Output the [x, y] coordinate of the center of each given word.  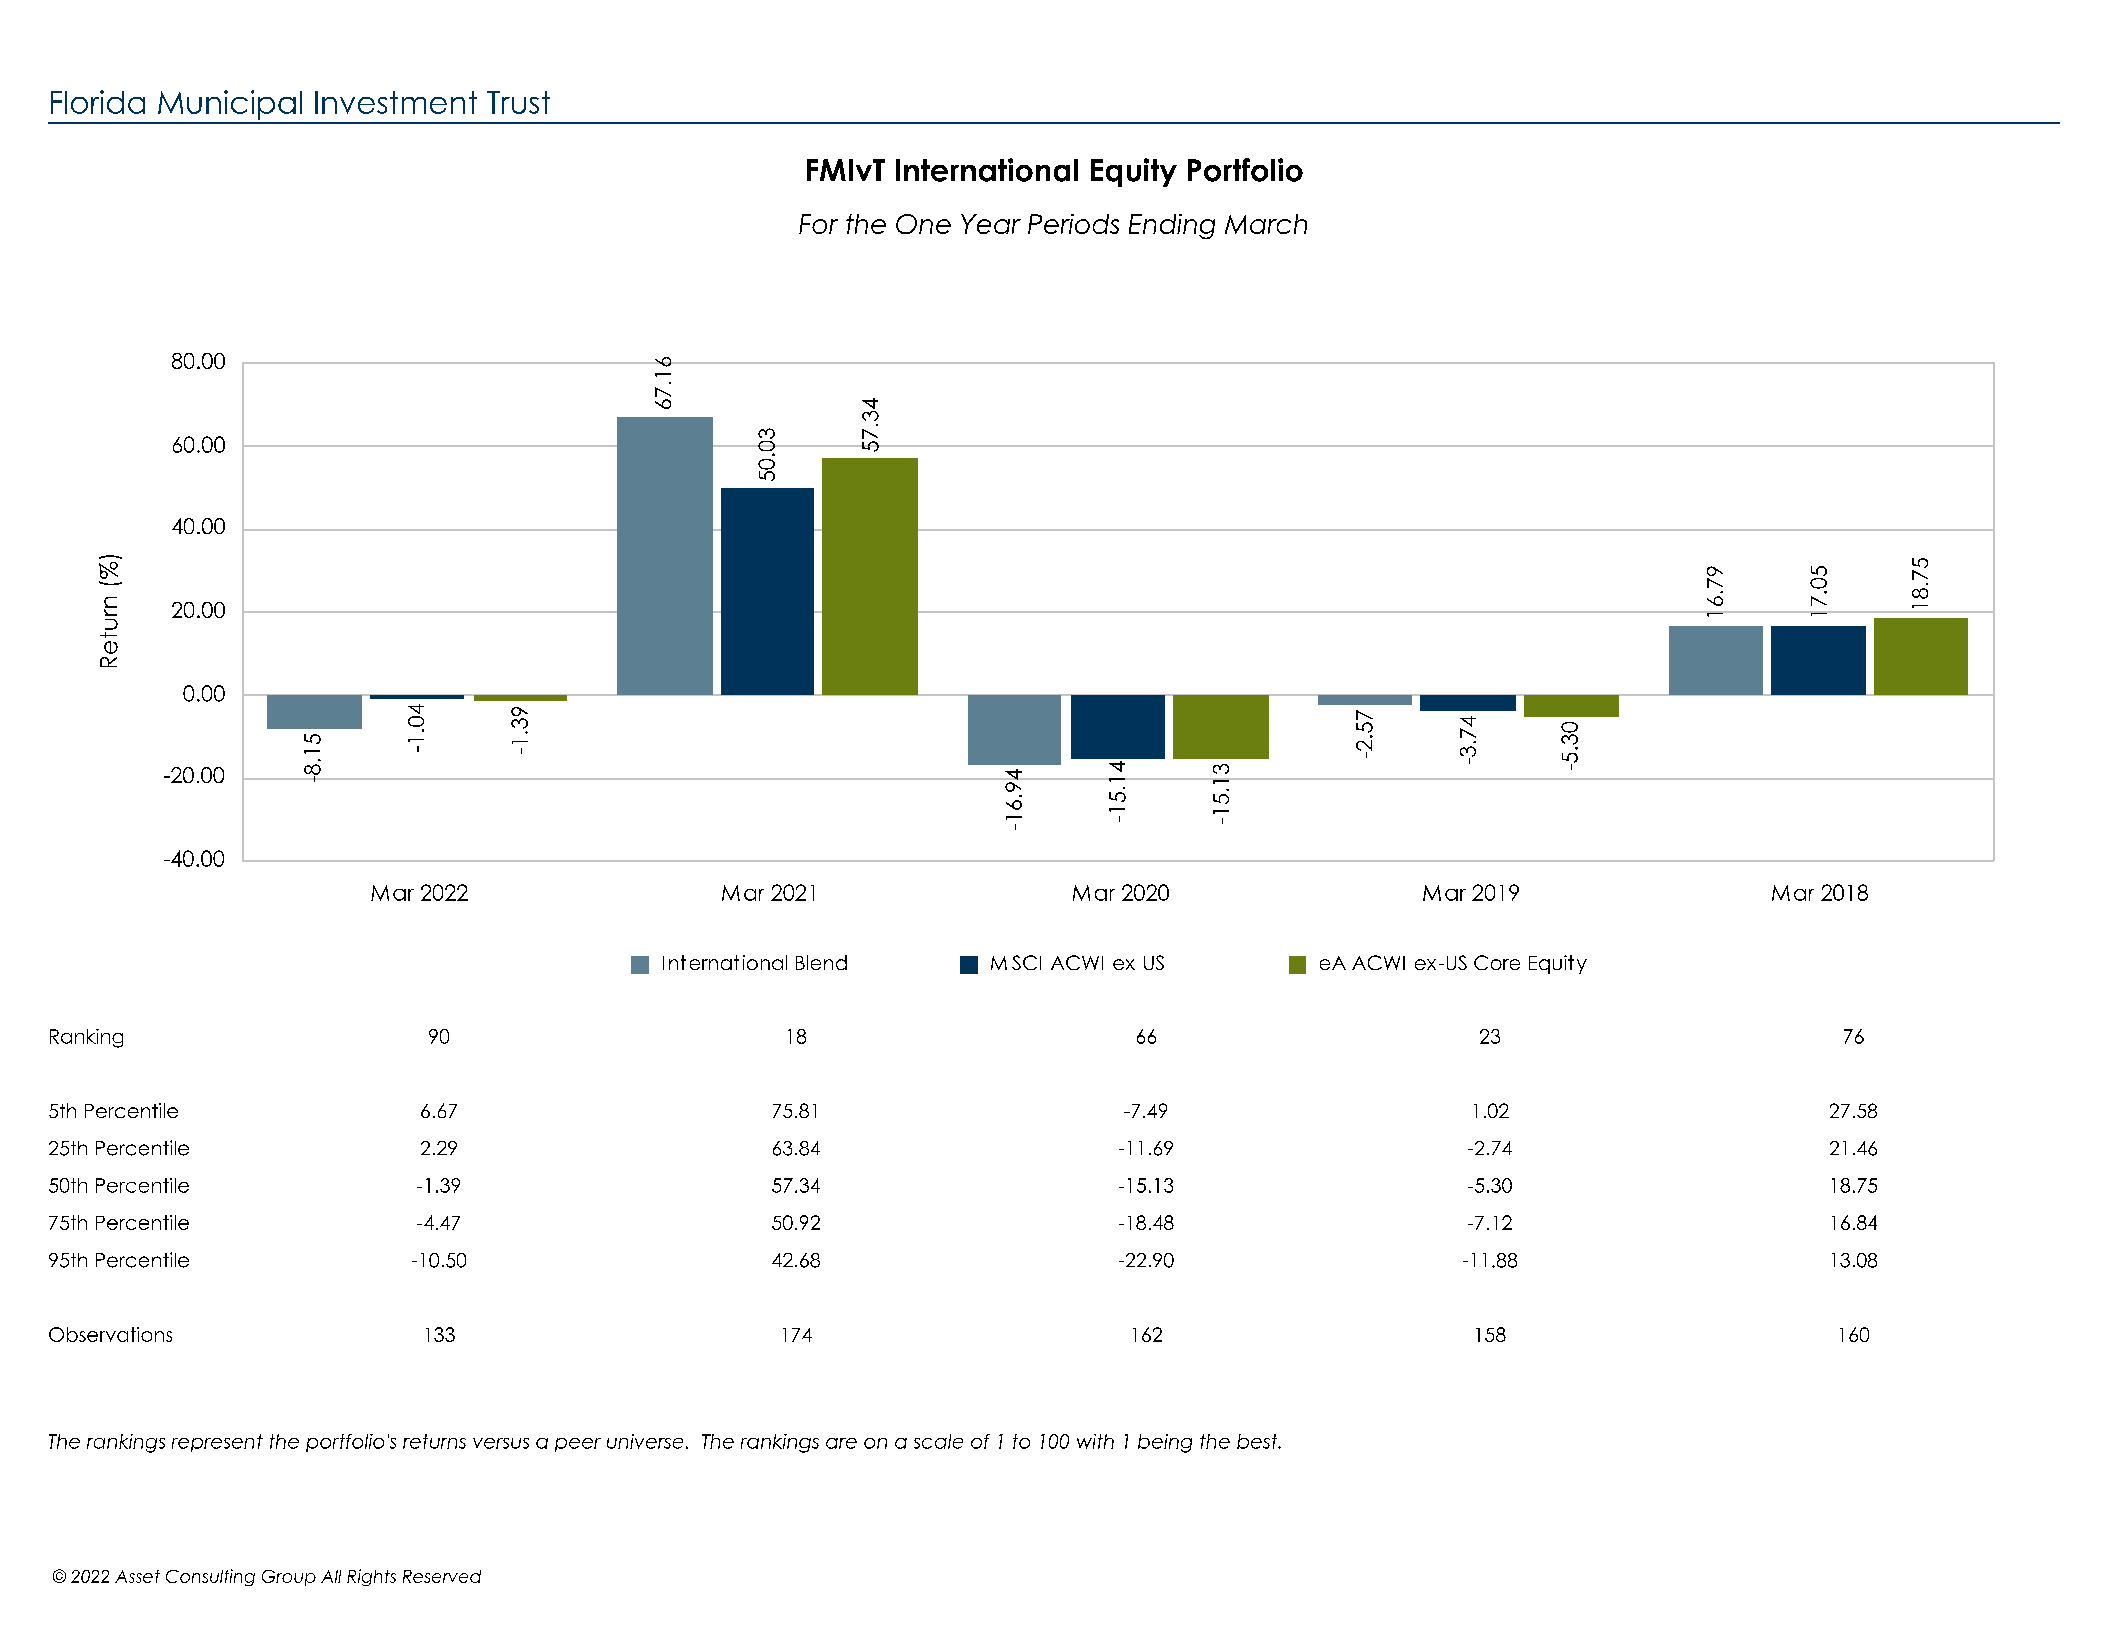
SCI [1026, 962]
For [818, 224]
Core [1497, 962]
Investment [396, 102]
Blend [821, 962]
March [1266, 224]
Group [289, 1578]
